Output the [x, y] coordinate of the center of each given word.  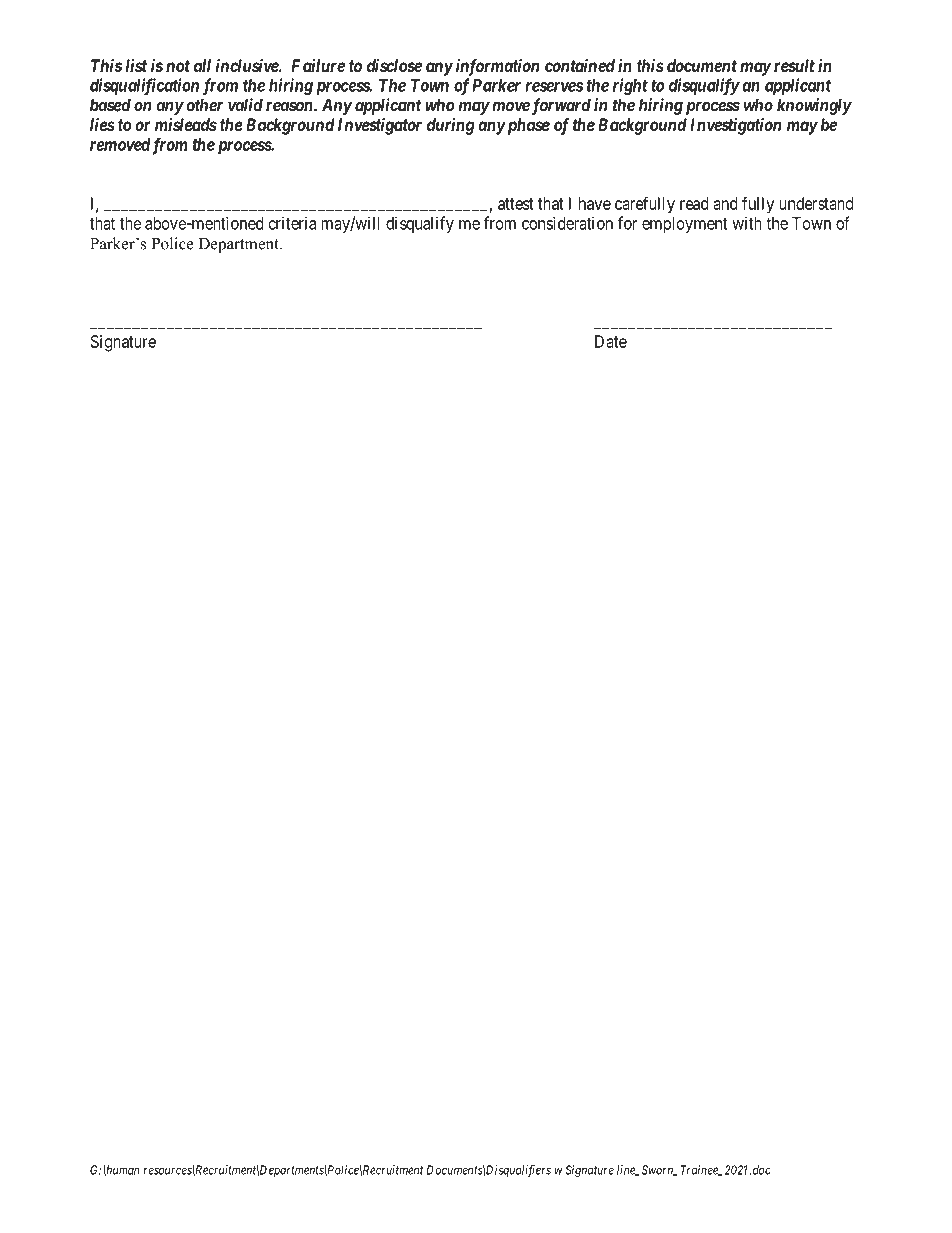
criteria [292, 223]
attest [516, 204]
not [178, 66]
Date [611, 341]
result [794, 65]
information [497, 67]
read [694, 203]
